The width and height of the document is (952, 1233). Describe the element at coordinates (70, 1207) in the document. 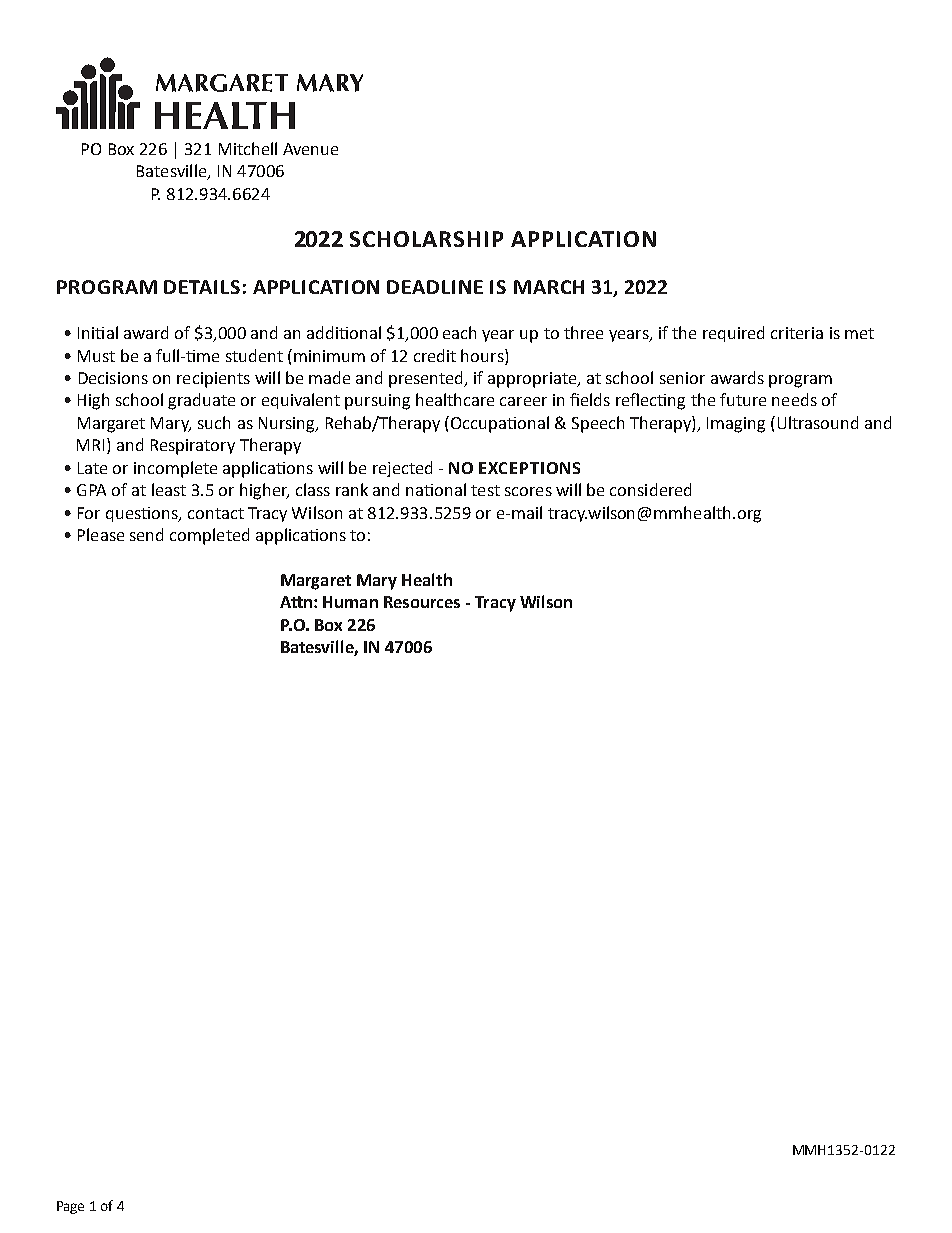

I see `Page` at that location.
